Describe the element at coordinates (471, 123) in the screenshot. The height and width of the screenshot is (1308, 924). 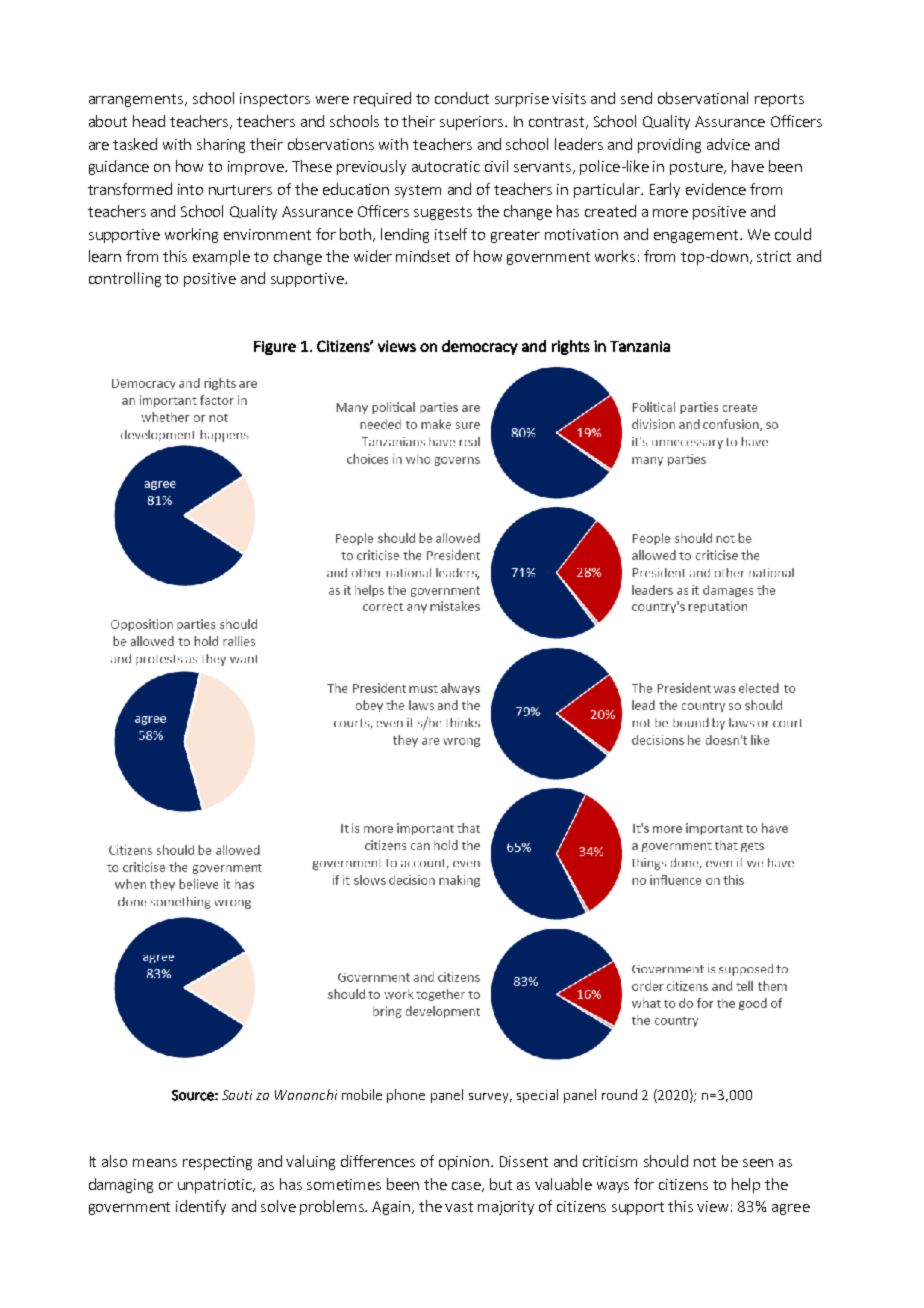
I see `superiors` at that location.
